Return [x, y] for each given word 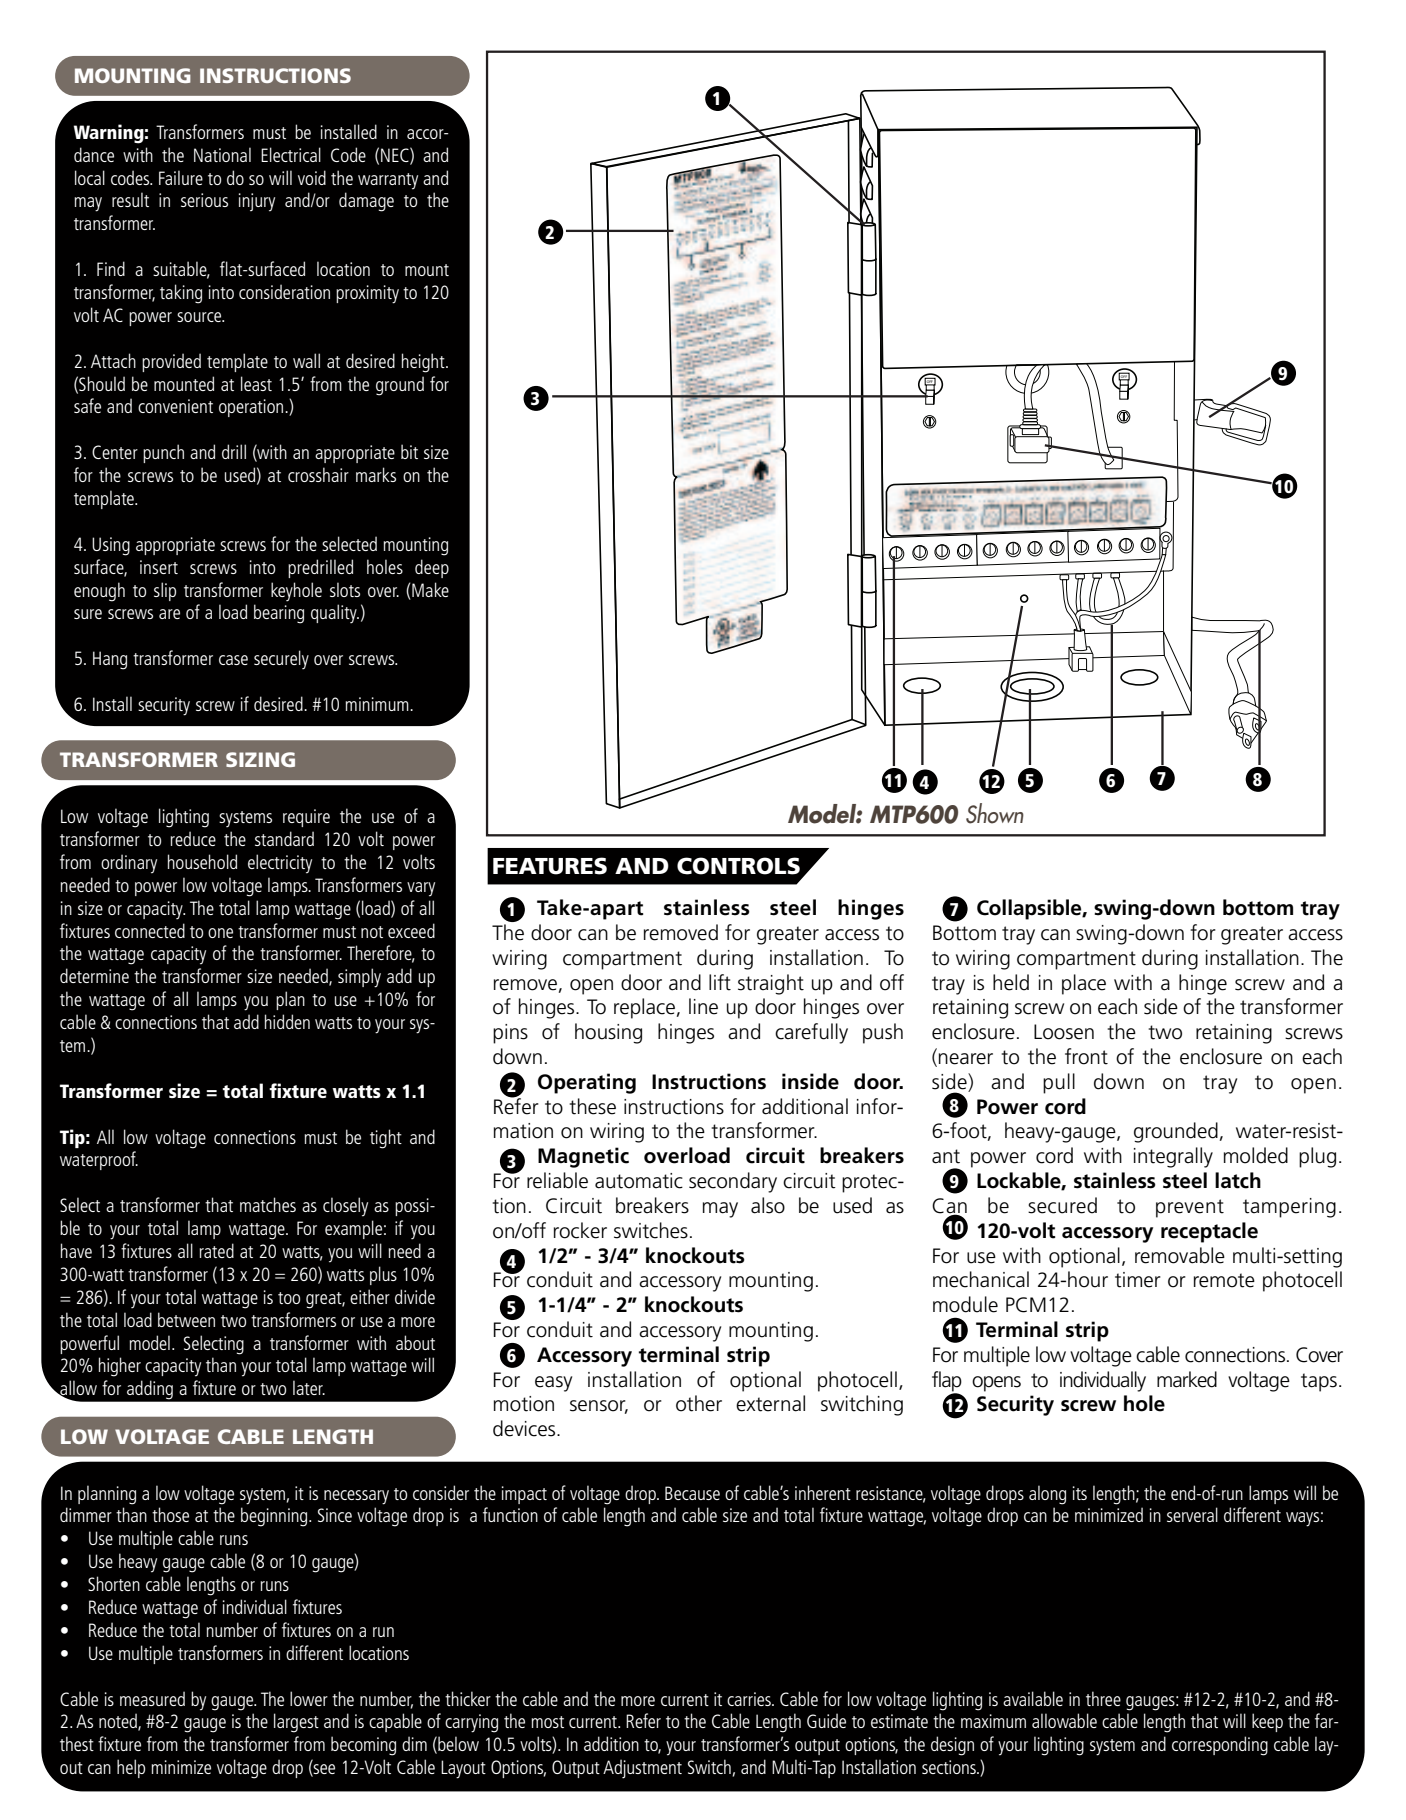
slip [165, 591]
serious [204, 200]
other [699, 1403]
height [424, 363]
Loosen [1064, 1032]
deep [432, 568]
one [220, 933]
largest [296, 1723]
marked [1187, 1379]
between [186, 1319]
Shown [995, 813]
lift [720, 982]
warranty [388, 181]
